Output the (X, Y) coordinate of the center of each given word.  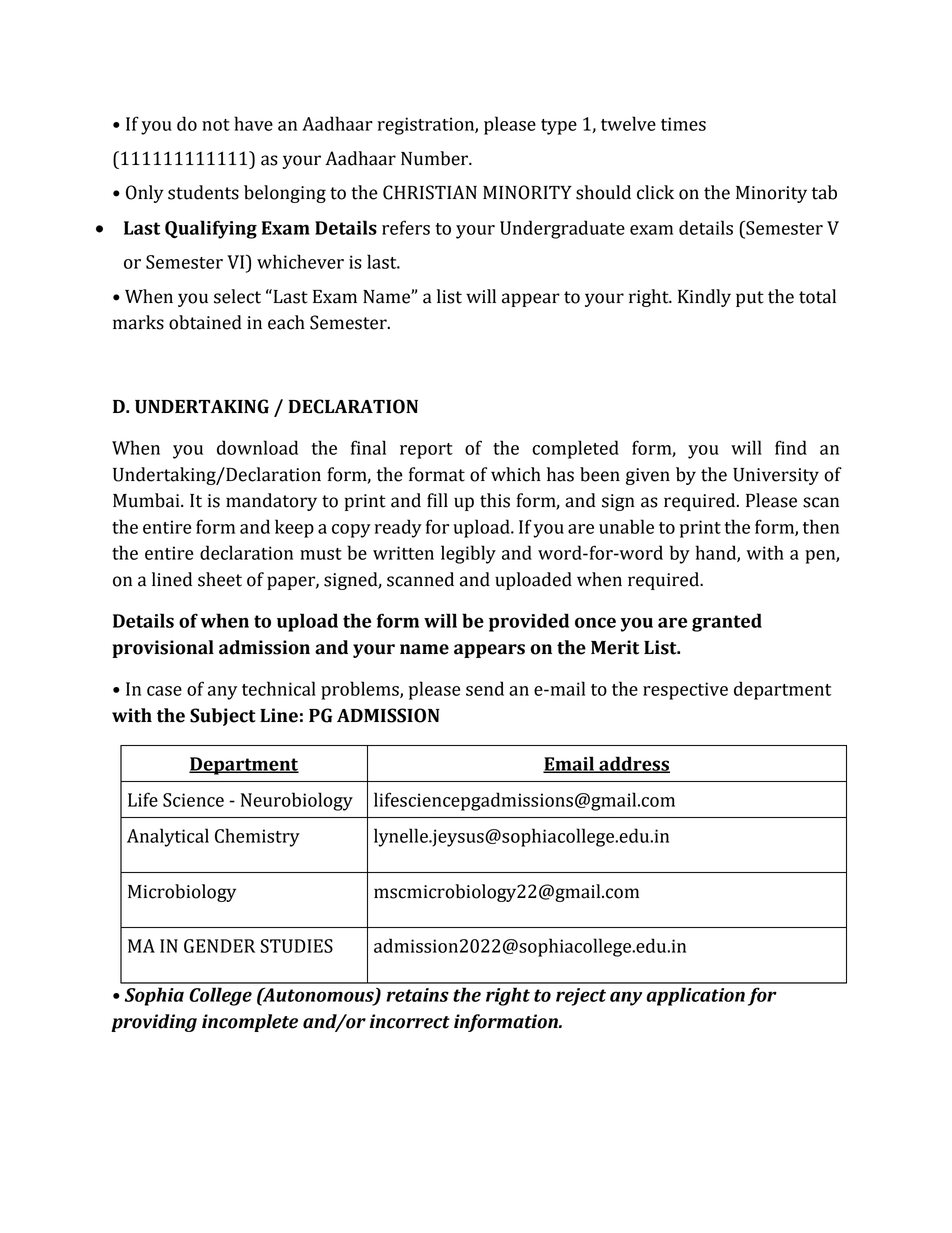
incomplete (250, 1023)
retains (417, 995)
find (791, 447)
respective (685, 691)
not (216, 125)
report (426, 451)
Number (436, 158)
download (257, 447)
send (485, 688)
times (683, 124)
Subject (223, 717)
